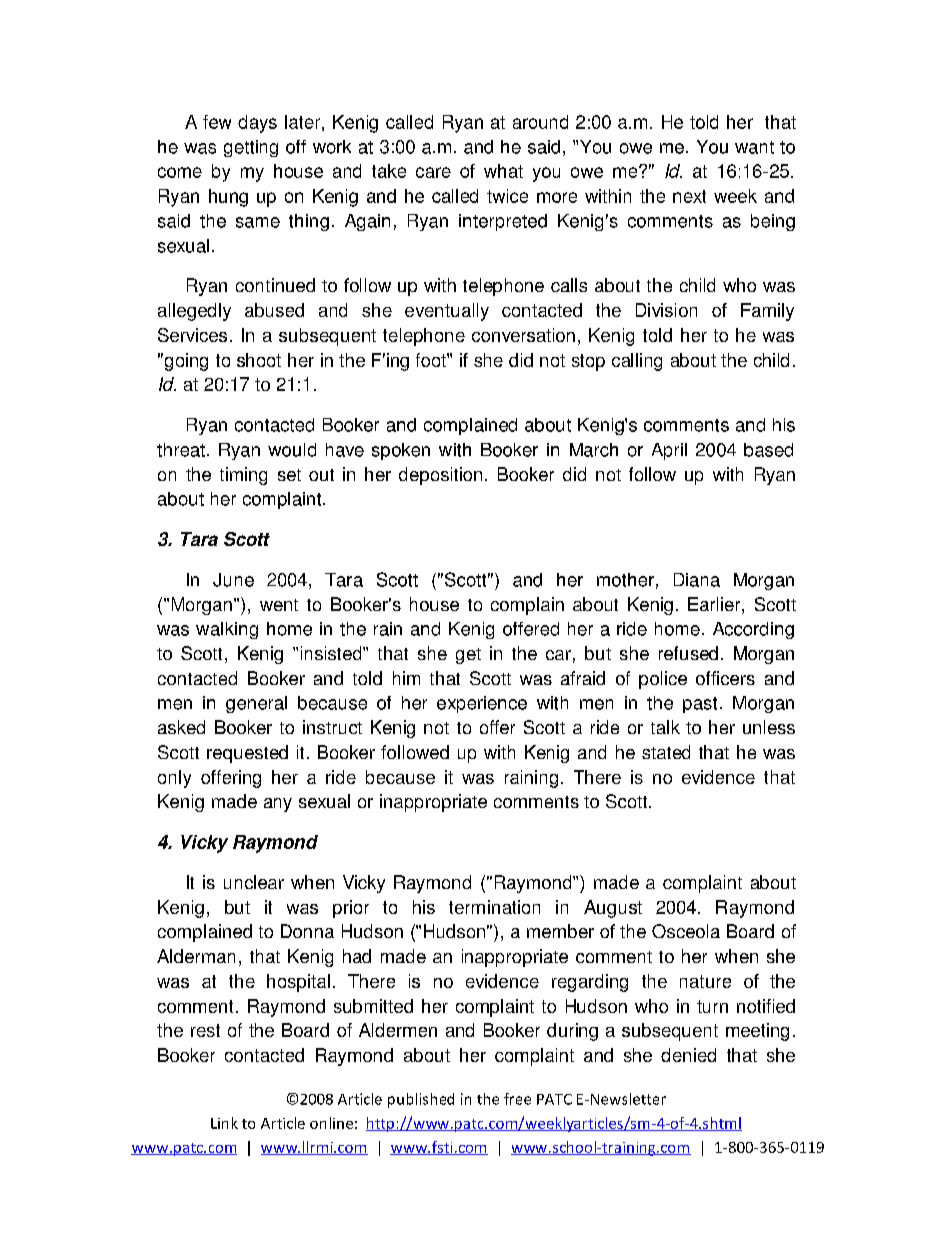  What do you see at coordinates (432, 360) in the screenshot?
I see `foot` at bounding box center [432, 360].
